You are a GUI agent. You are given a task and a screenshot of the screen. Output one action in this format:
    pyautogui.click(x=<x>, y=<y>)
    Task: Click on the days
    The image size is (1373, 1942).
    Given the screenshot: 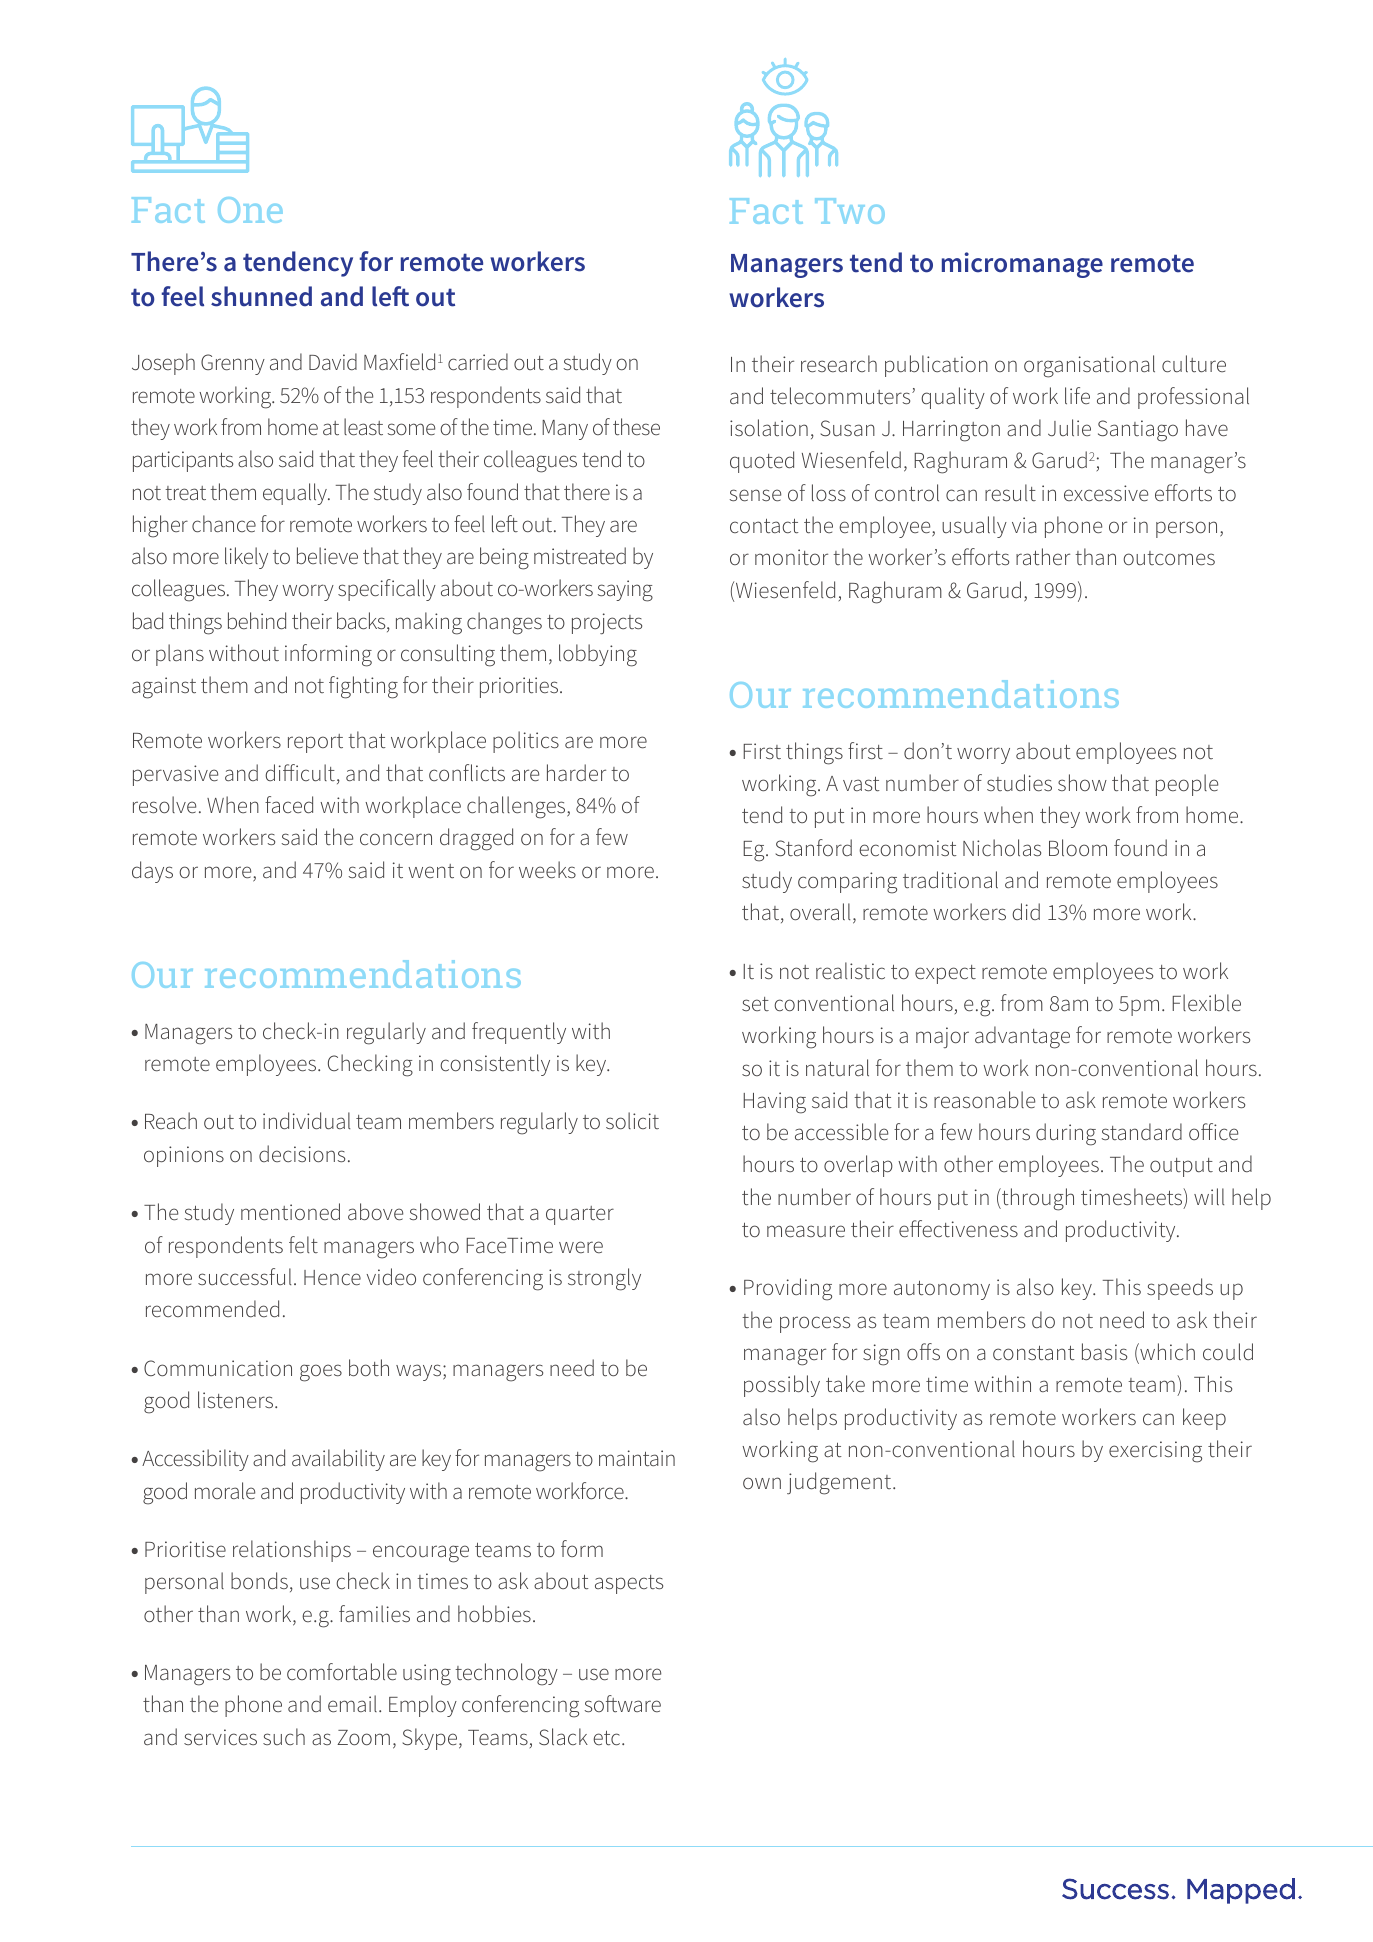 What is the action you would take?
    pyautogui.click(x=152, y=872)
